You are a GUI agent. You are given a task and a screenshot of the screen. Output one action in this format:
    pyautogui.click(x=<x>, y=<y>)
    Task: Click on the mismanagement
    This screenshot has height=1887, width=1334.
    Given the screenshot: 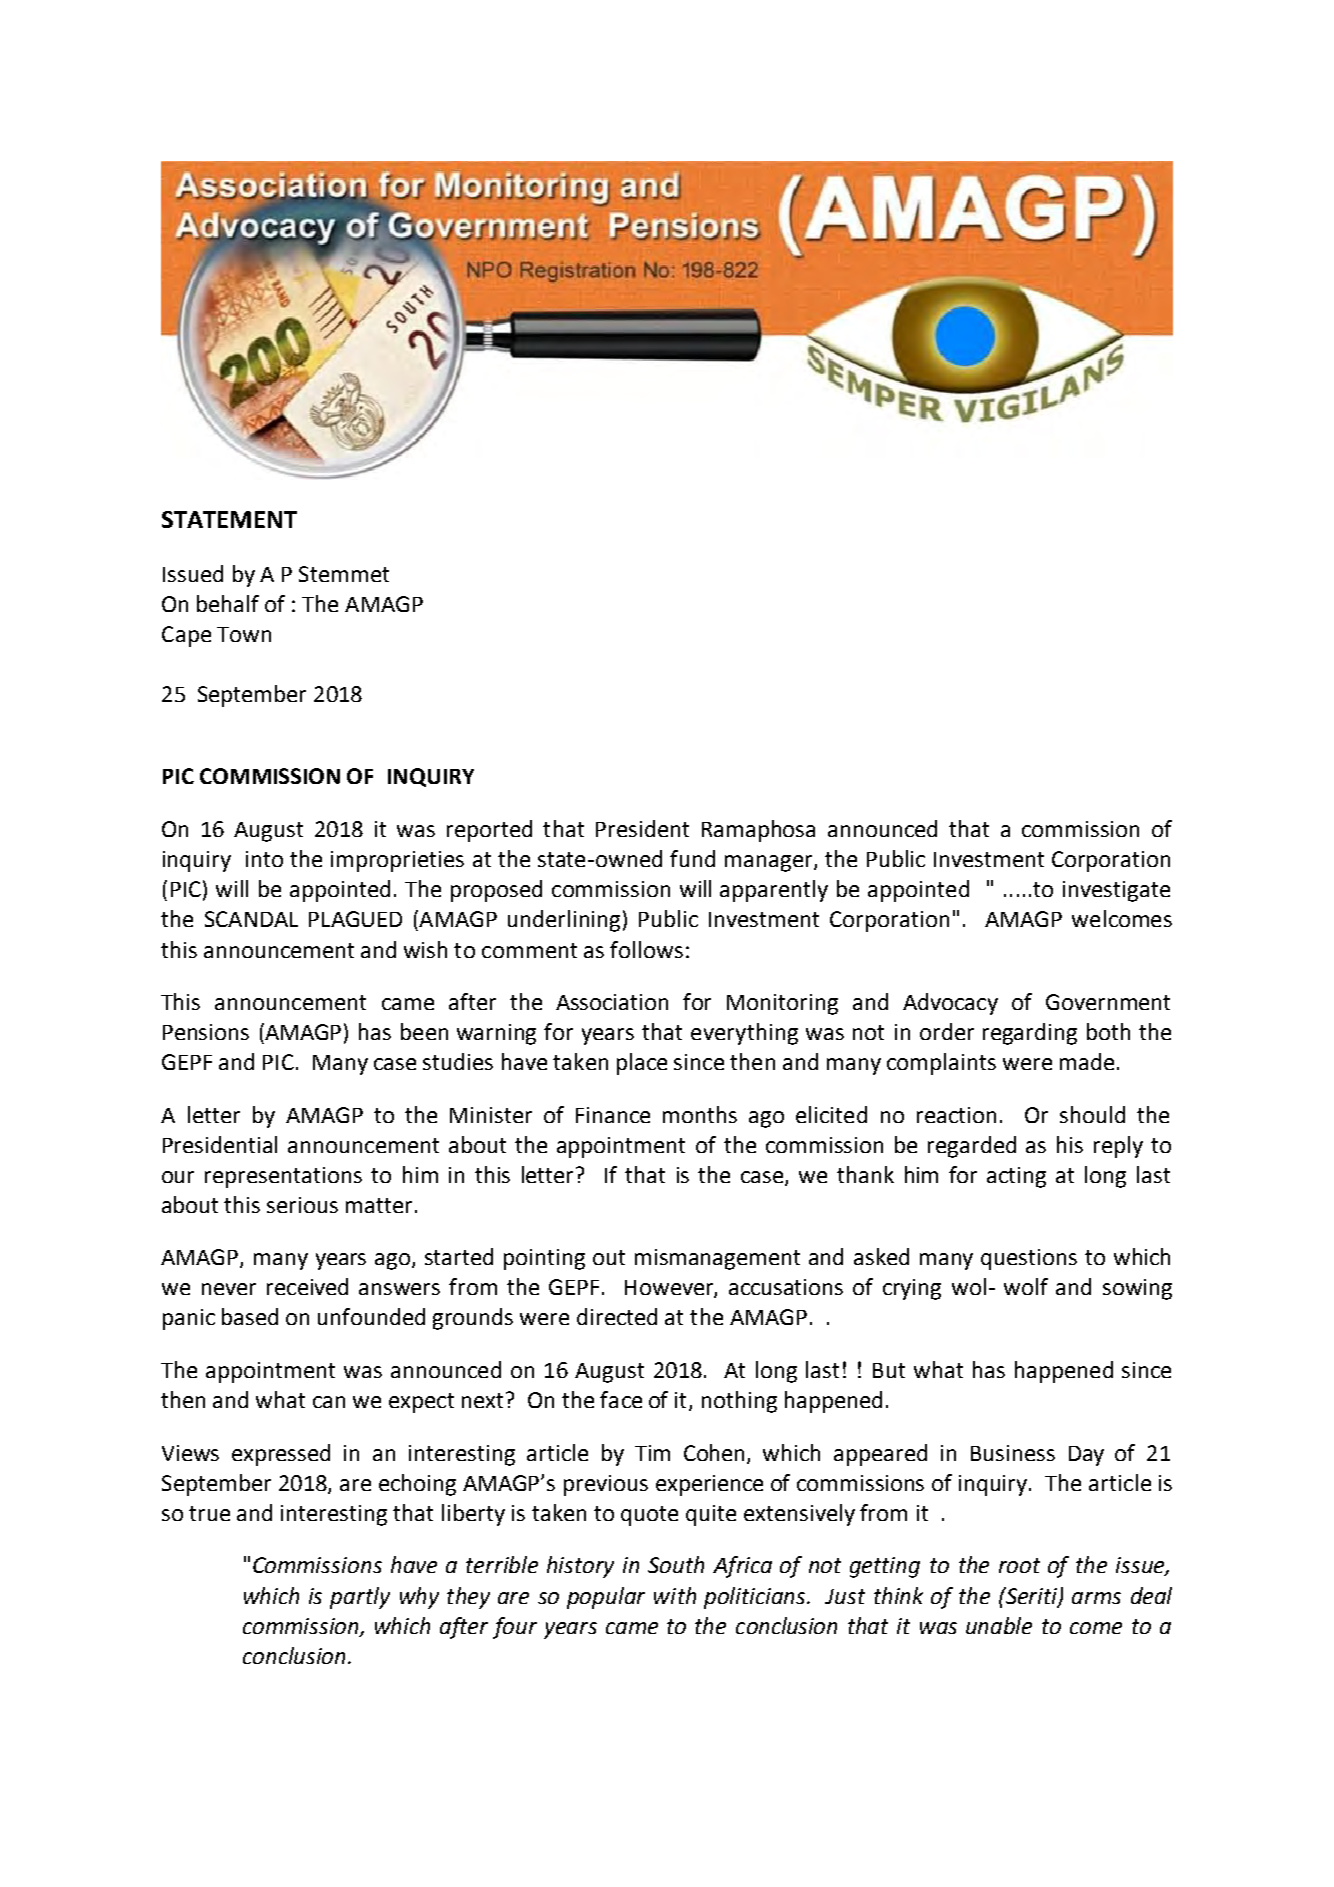 What is the action you would take?
    pyautogui.click(x=717, y=1259)
